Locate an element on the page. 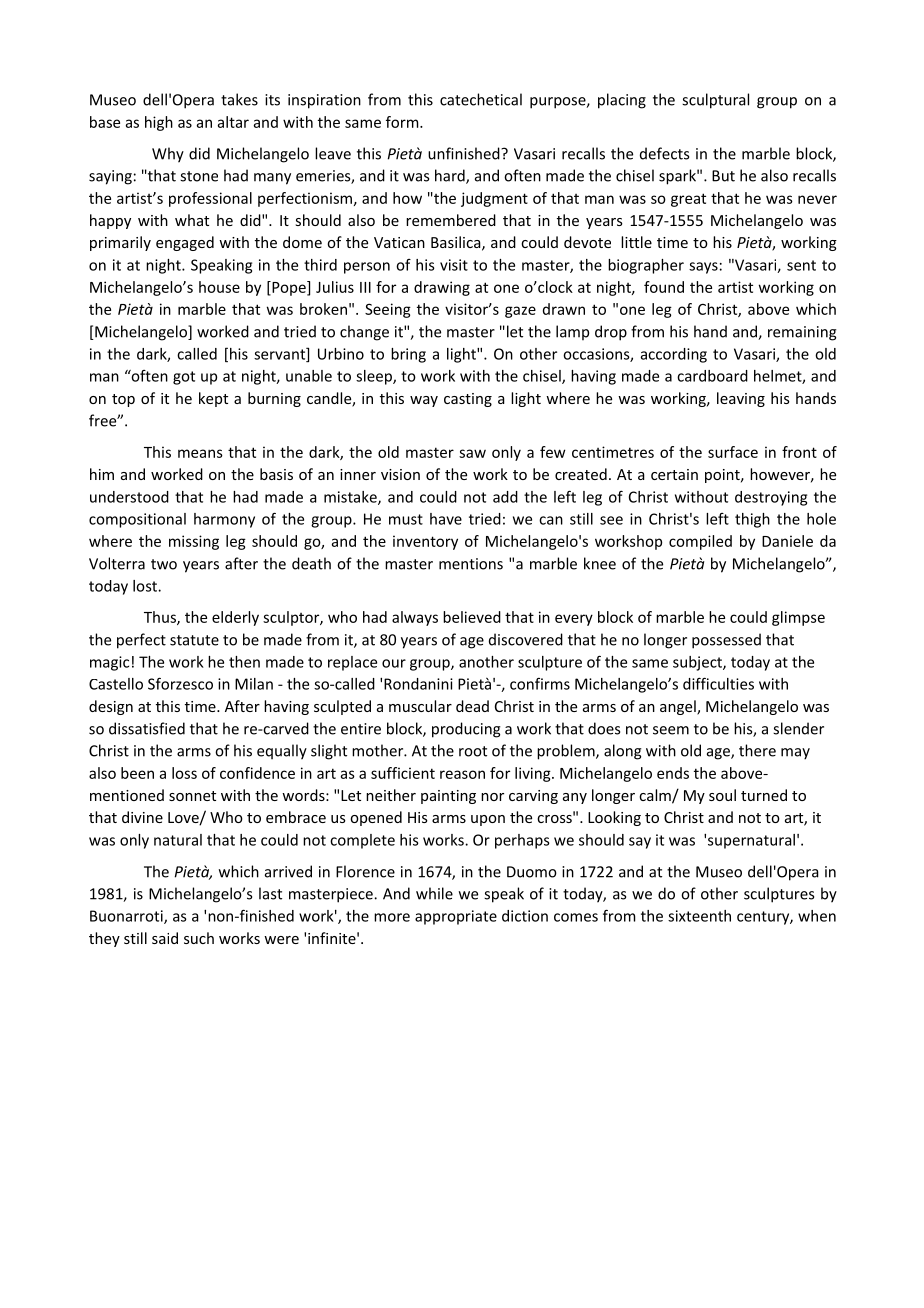  got is located at coordinates (184, 378).
